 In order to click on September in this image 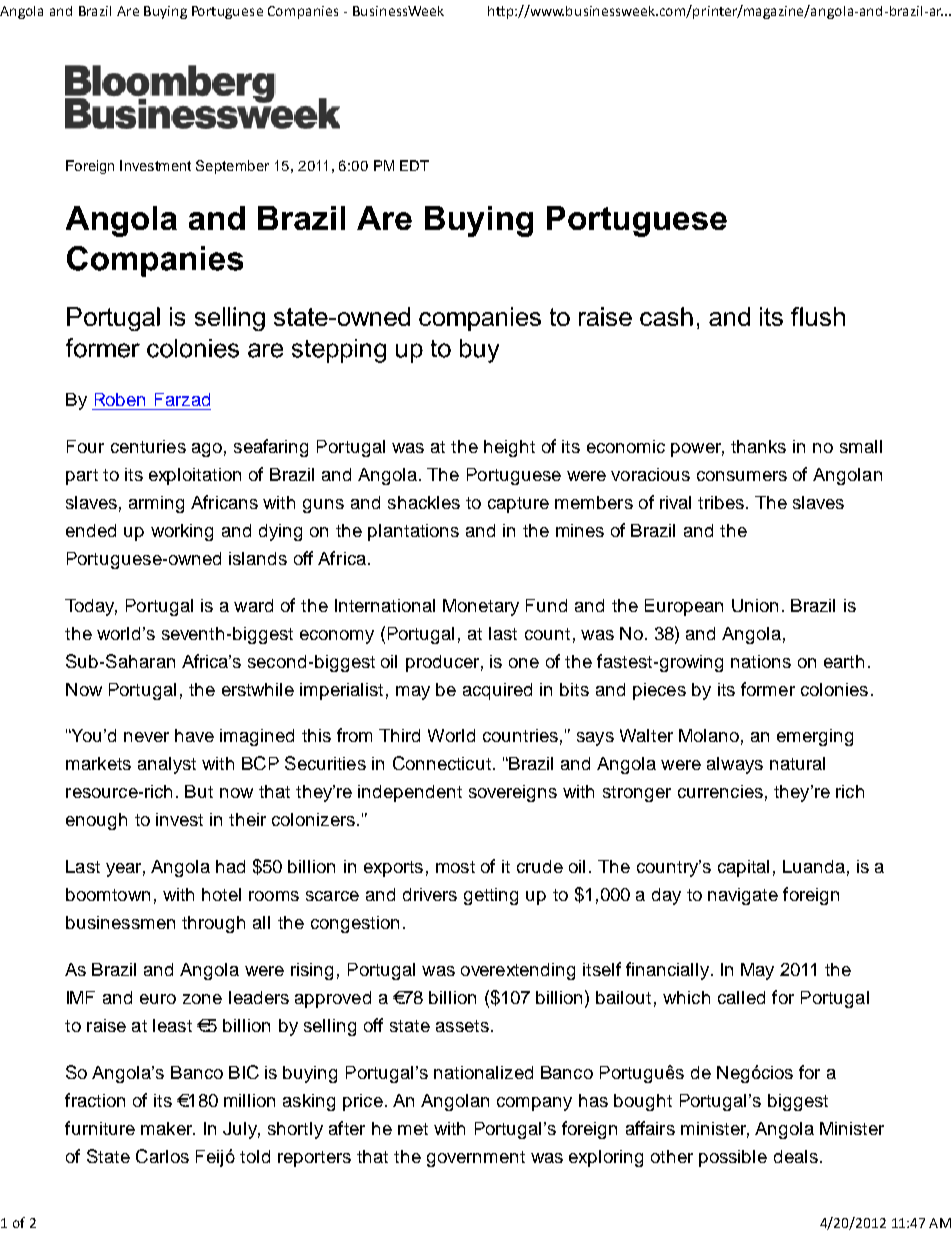, I will do `click(232, 167)`.
